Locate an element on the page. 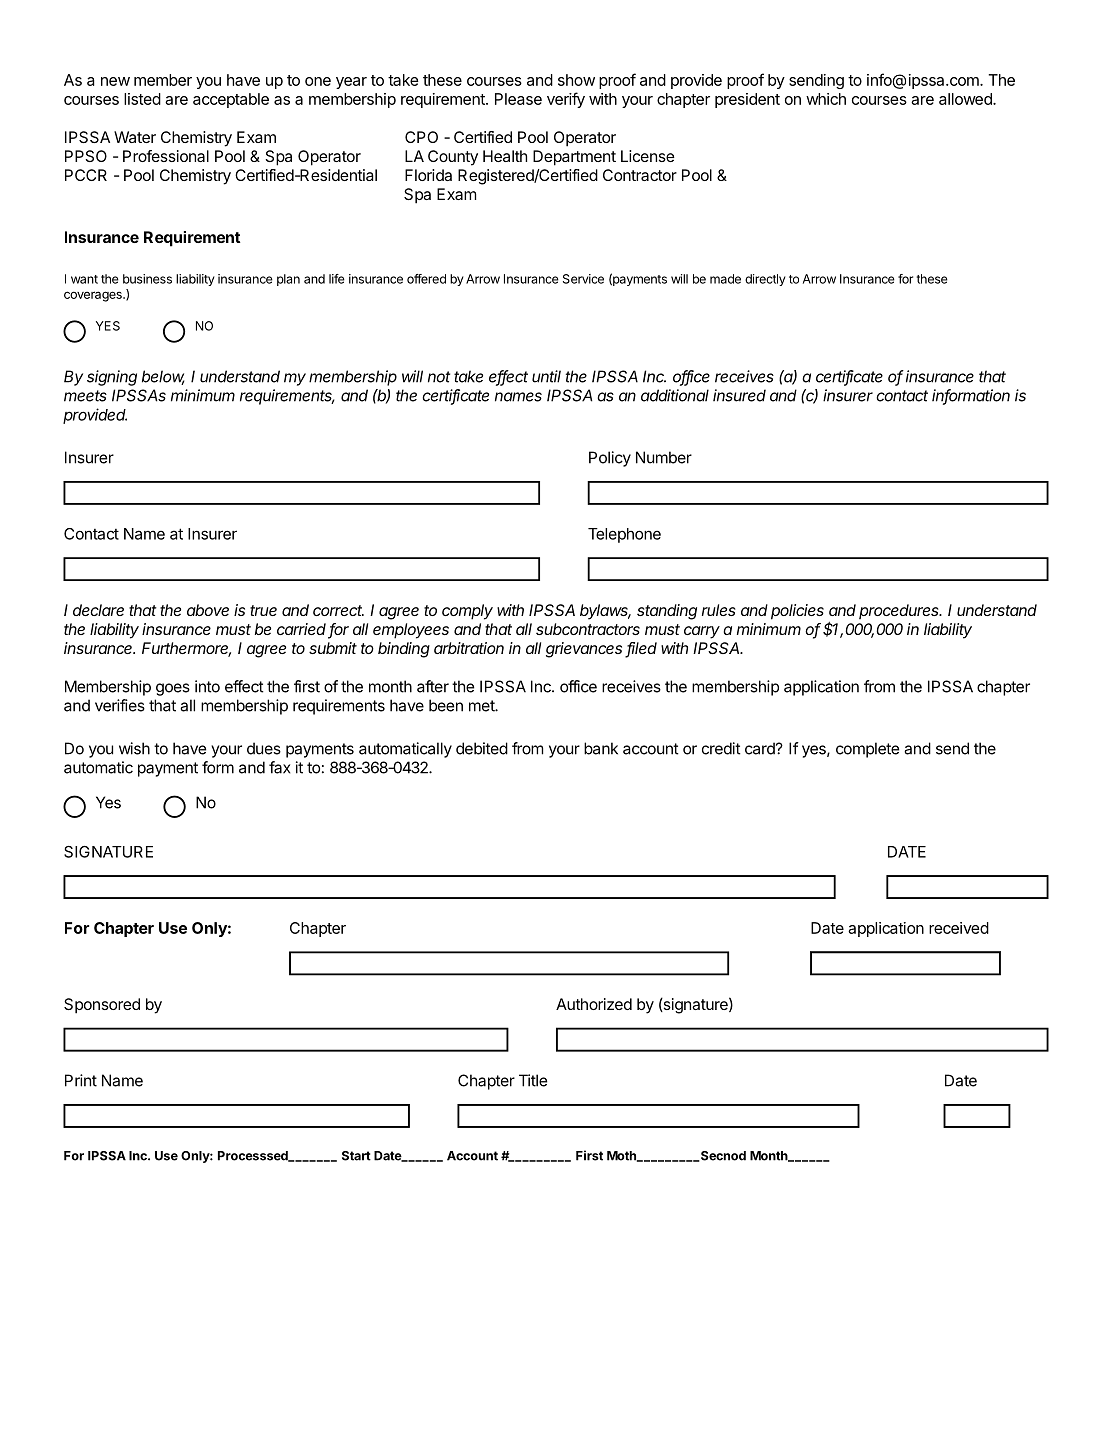 This document has width=1112, height=1440. debited is located at coordinates (482, 748).
